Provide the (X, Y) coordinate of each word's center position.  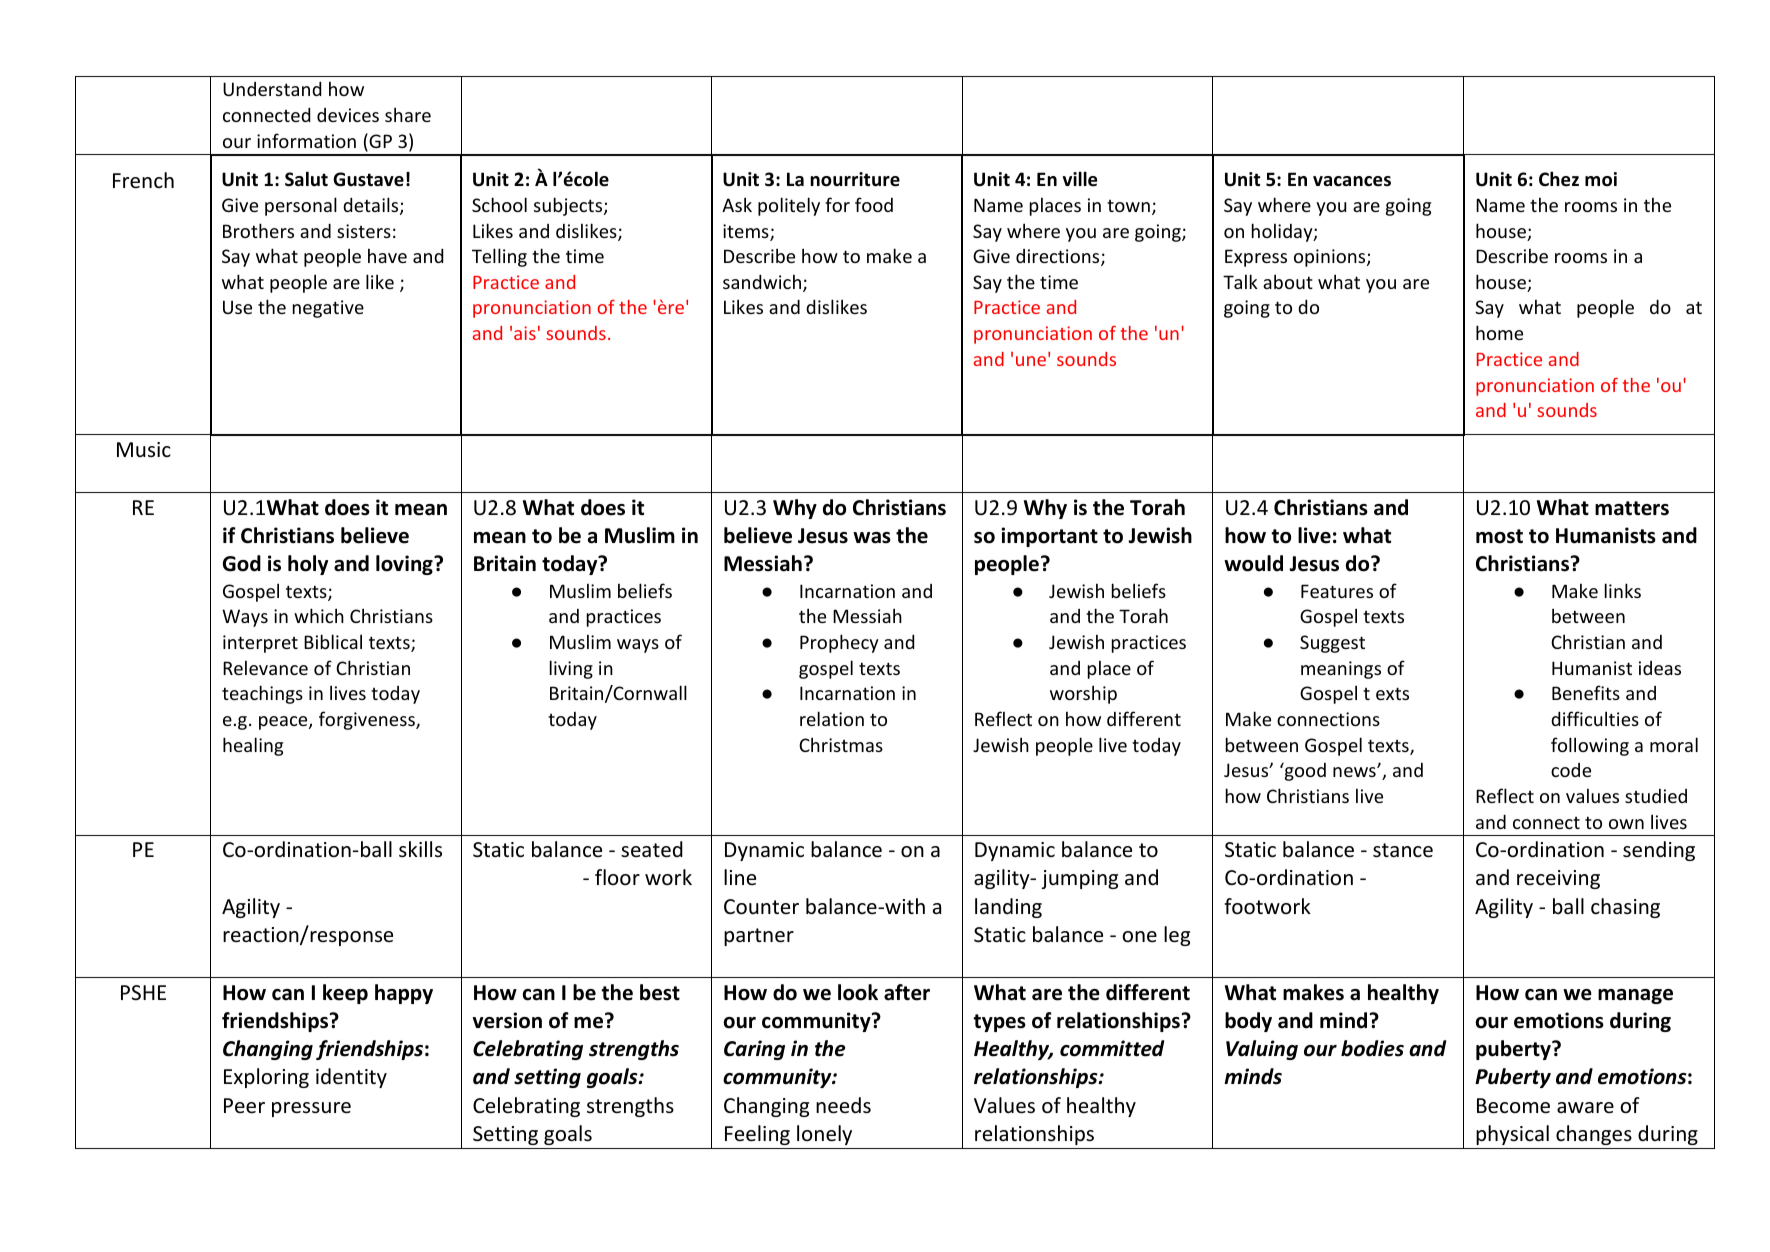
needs (843, 1105)
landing (1008, 908)
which (319, 615)
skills (420, 849)
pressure (311, 1109)
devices (348, 115)
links (1623, 590)
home (1499, 332)
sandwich (762, 281)
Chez (1559, 179)
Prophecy (839, 643)
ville (1080, 179)
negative (328, 309)
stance (1403, 850)
